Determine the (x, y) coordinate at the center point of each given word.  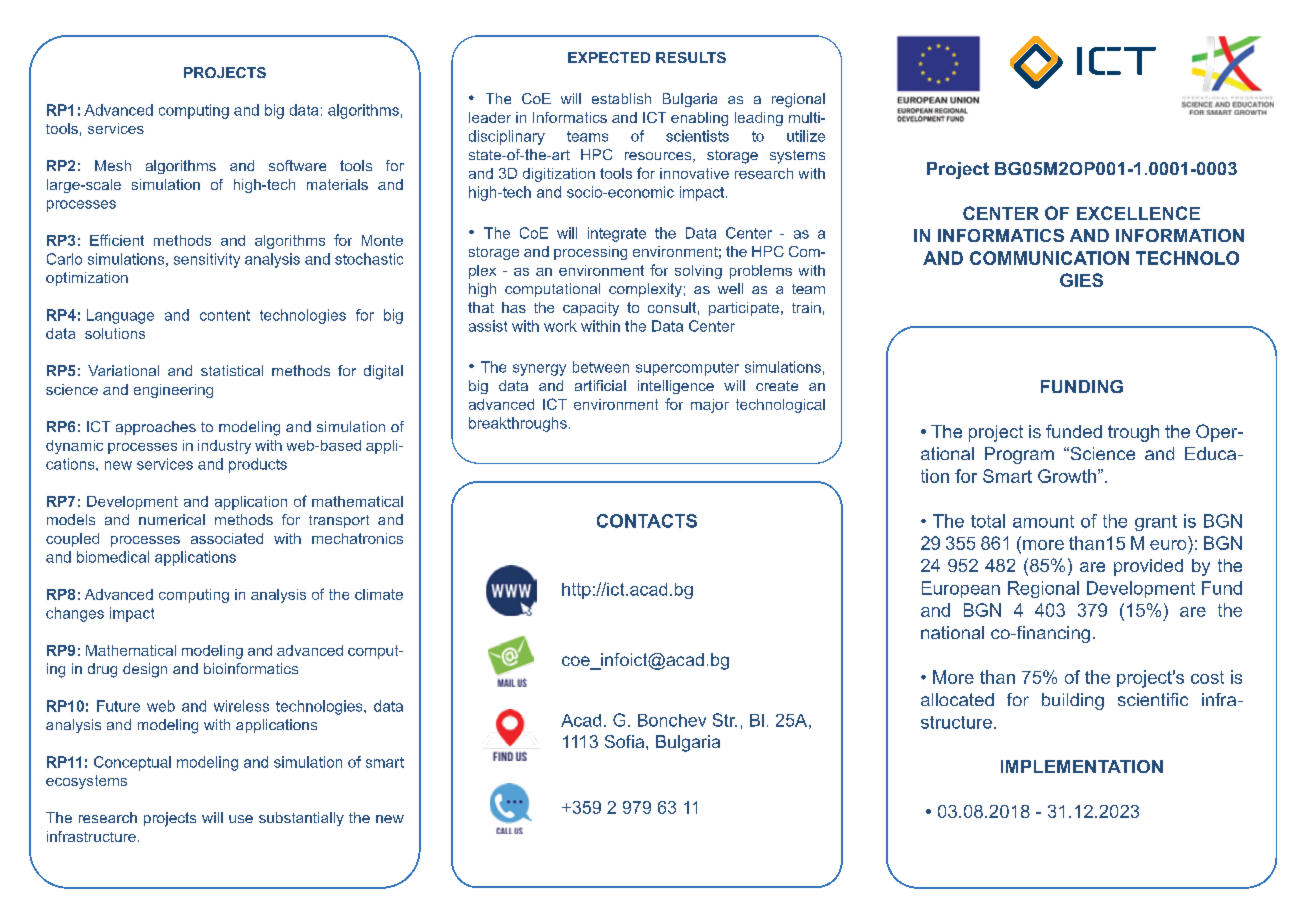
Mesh (113, 165)
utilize (806, 136)
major (710, 406)
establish (621, 98)
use (241, 819)
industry (224, 447)
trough (1133, 433)
